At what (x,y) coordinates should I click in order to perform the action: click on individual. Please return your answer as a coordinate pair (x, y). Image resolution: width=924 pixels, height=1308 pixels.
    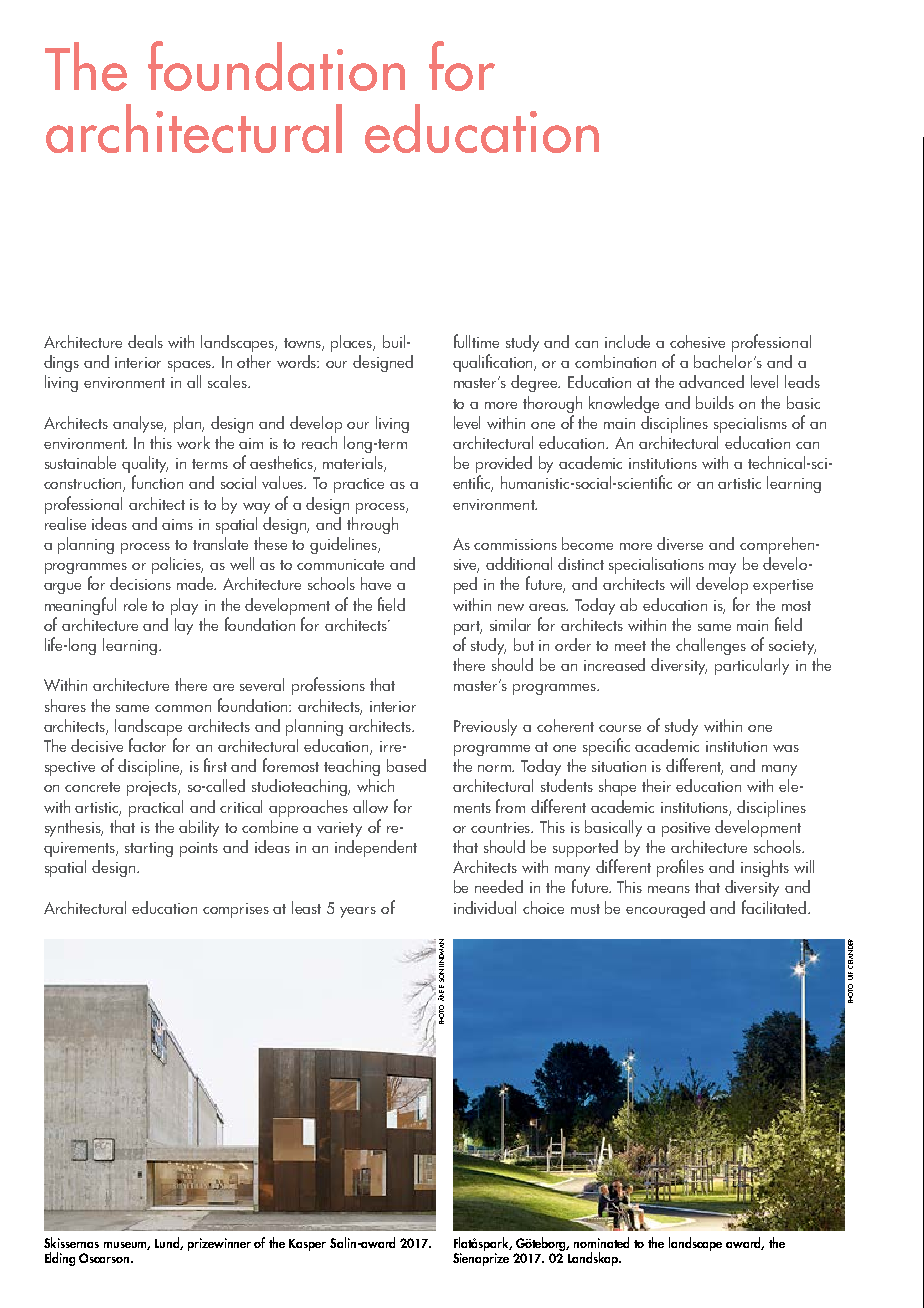
    Looking at the image, I should click on (485, 907).
